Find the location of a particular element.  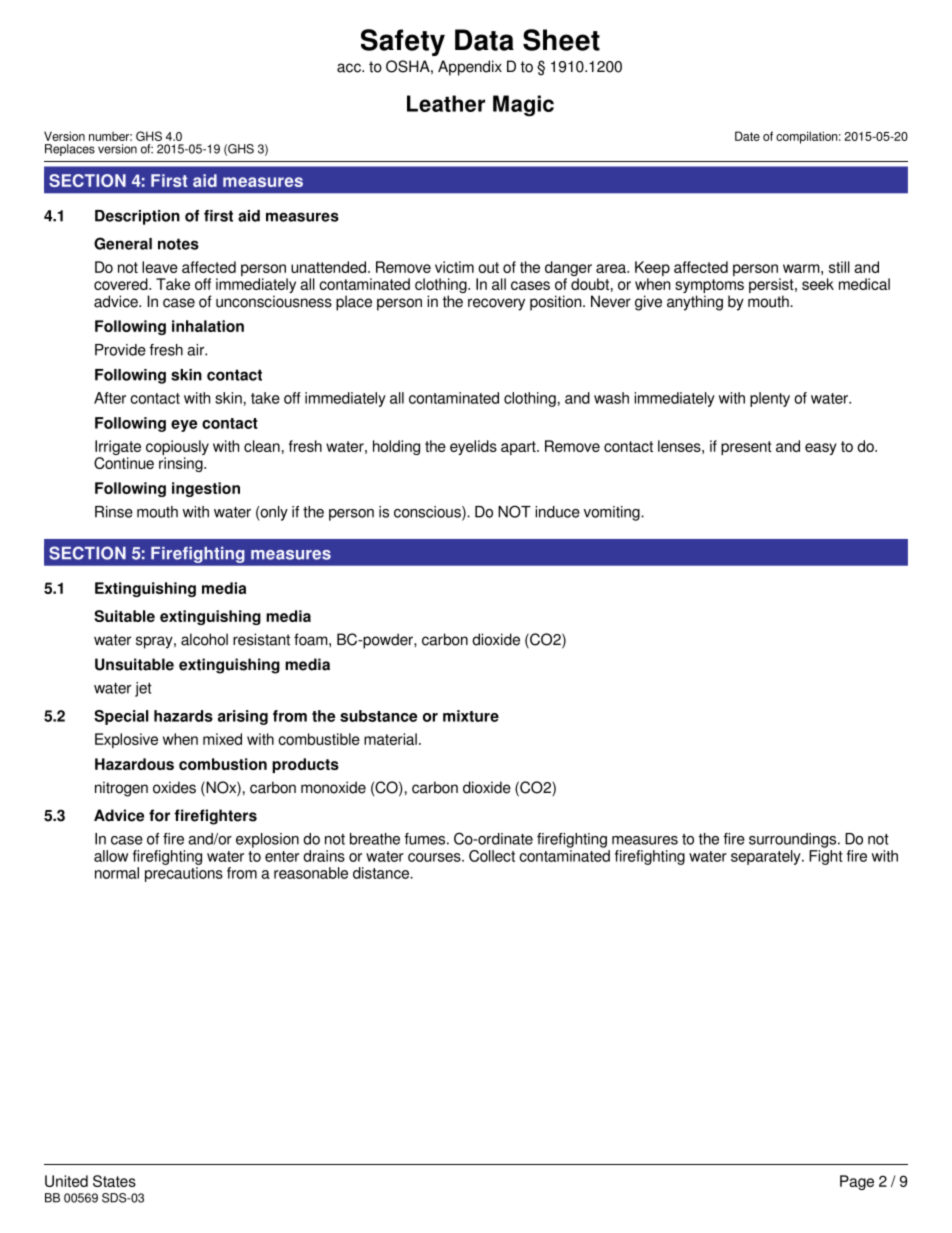

Appendix is located at coordinates (470, 68).
